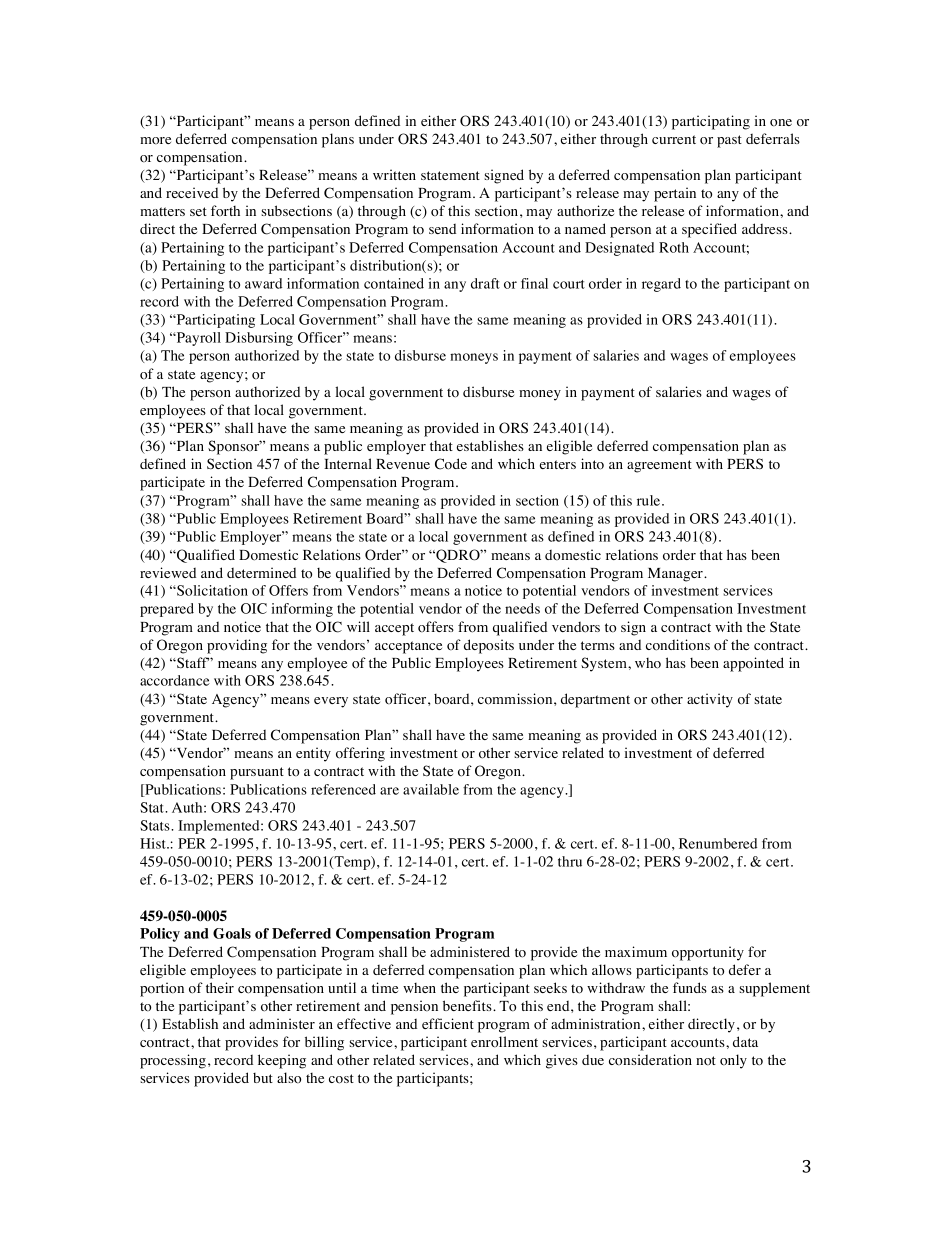 This document has width=952, height=1233. I want to click on efficient, so click(448, 1023).
